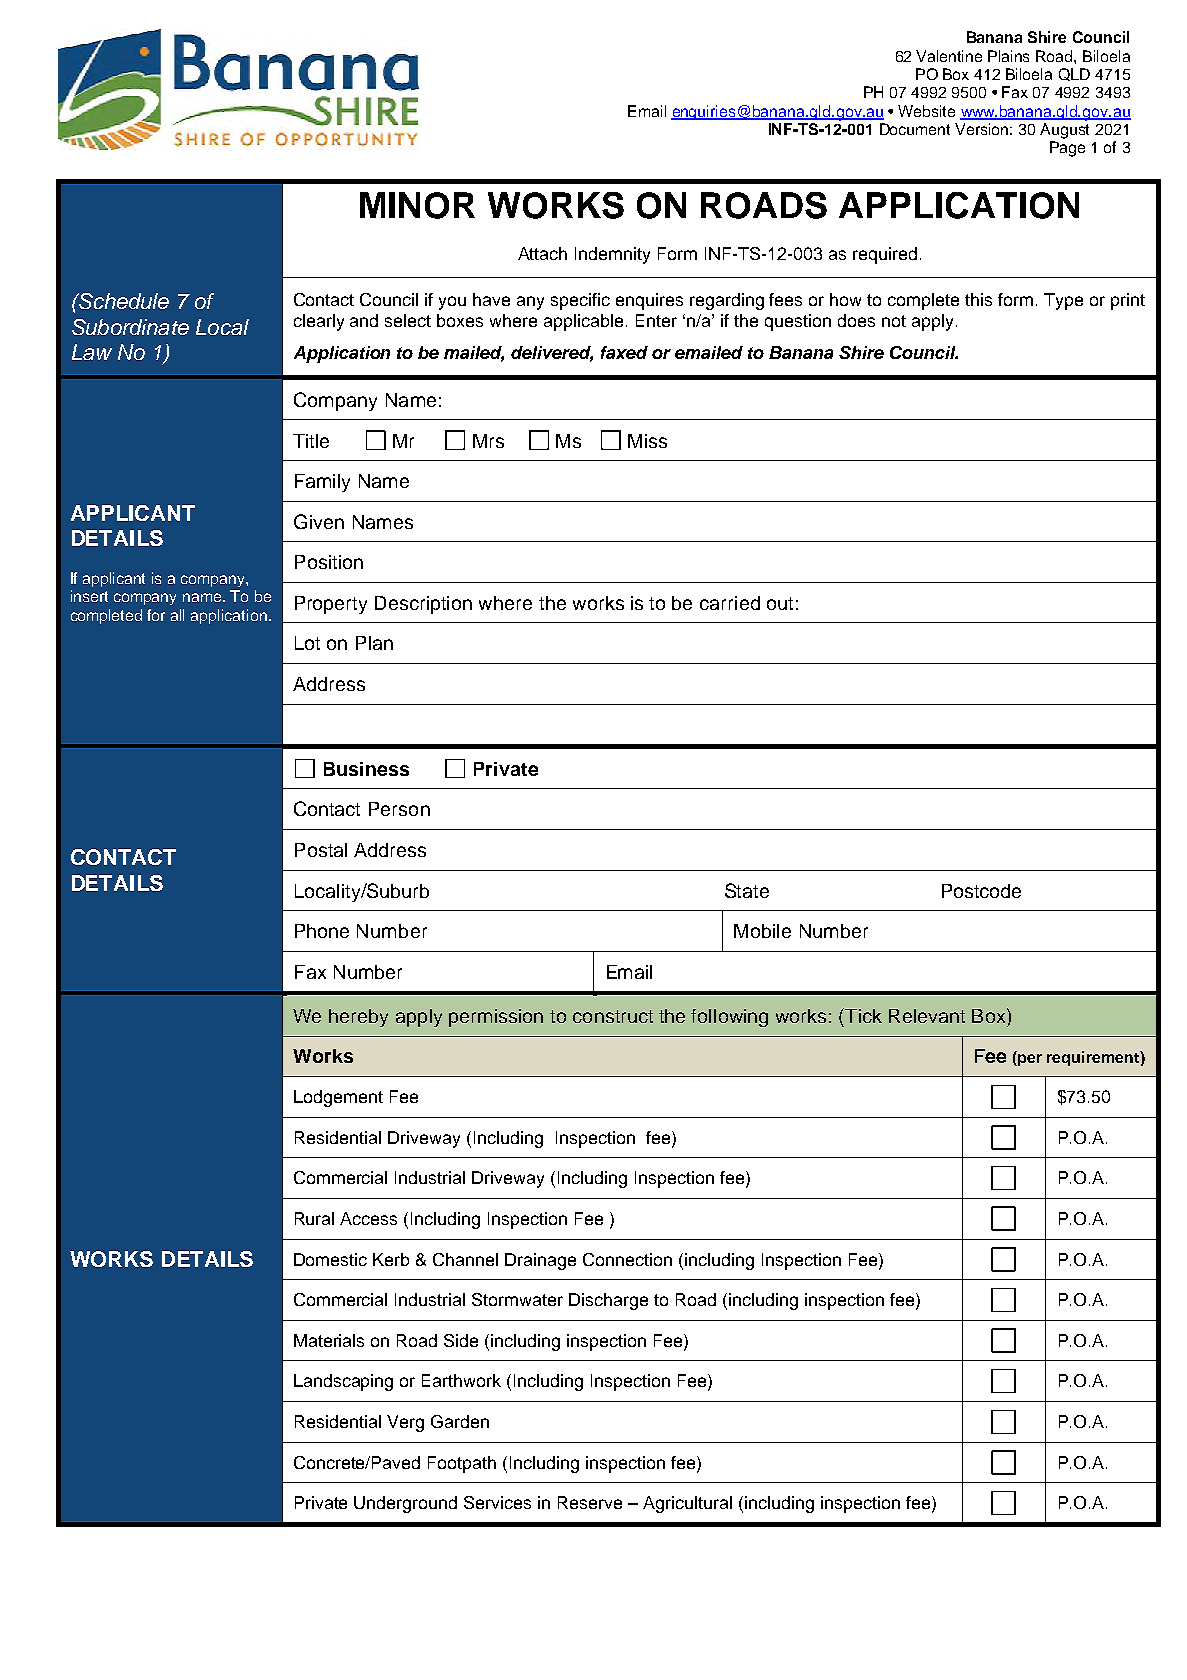 The width and height of the page is (1187, 1680). Describe the element at coordinates (1008, 56) in the page. I see `Plains` at that location.
